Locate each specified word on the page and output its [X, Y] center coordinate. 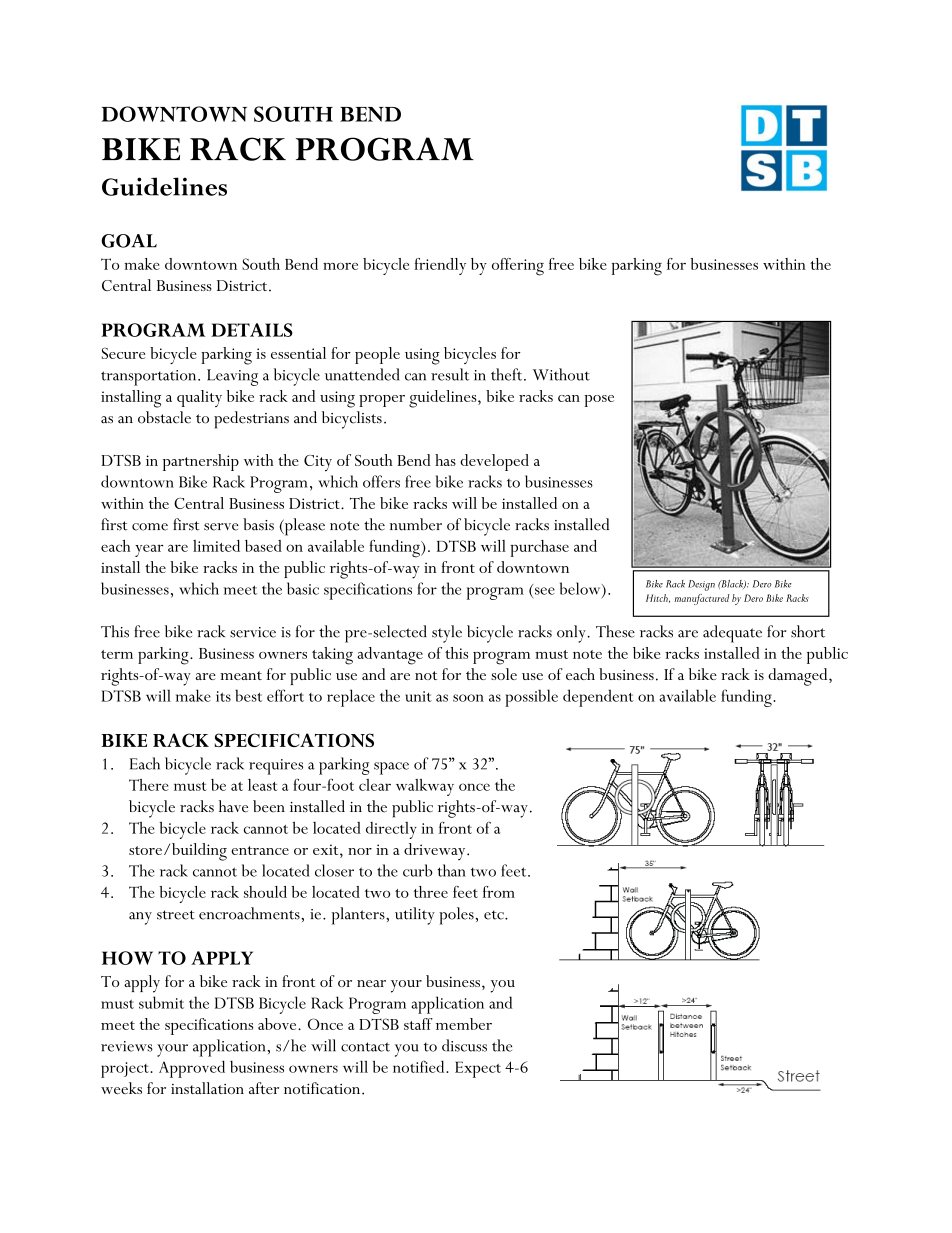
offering [518, 267]
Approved [192, 1069]
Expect [478, 1069]
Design [701, 585]
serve [221, 527]
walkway [425, 787]
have [233, 806]
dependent [598, 698]
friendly [440, 266]
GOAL [129, 241]
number [416, 524]
